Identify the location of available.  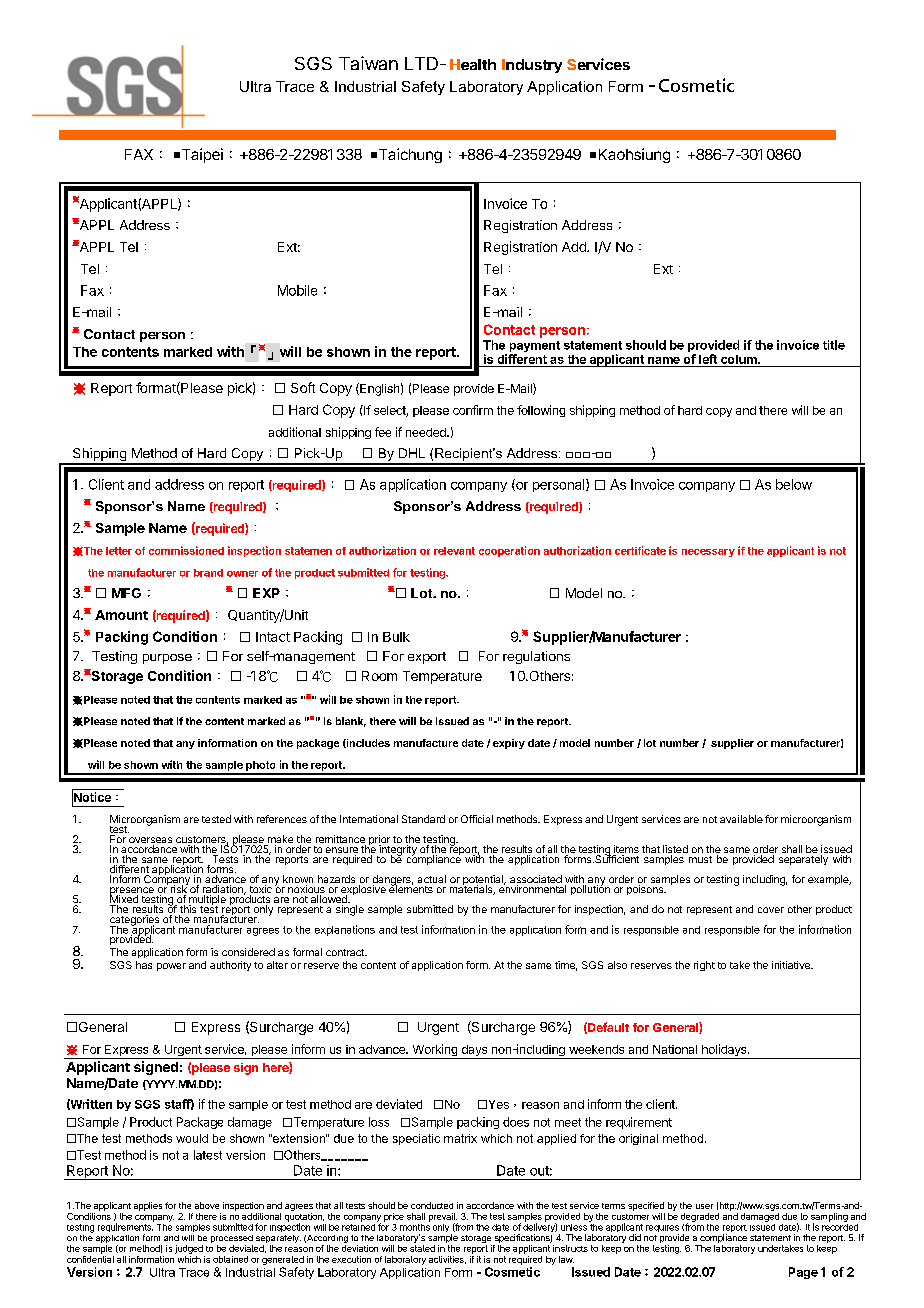
(741, 819).
